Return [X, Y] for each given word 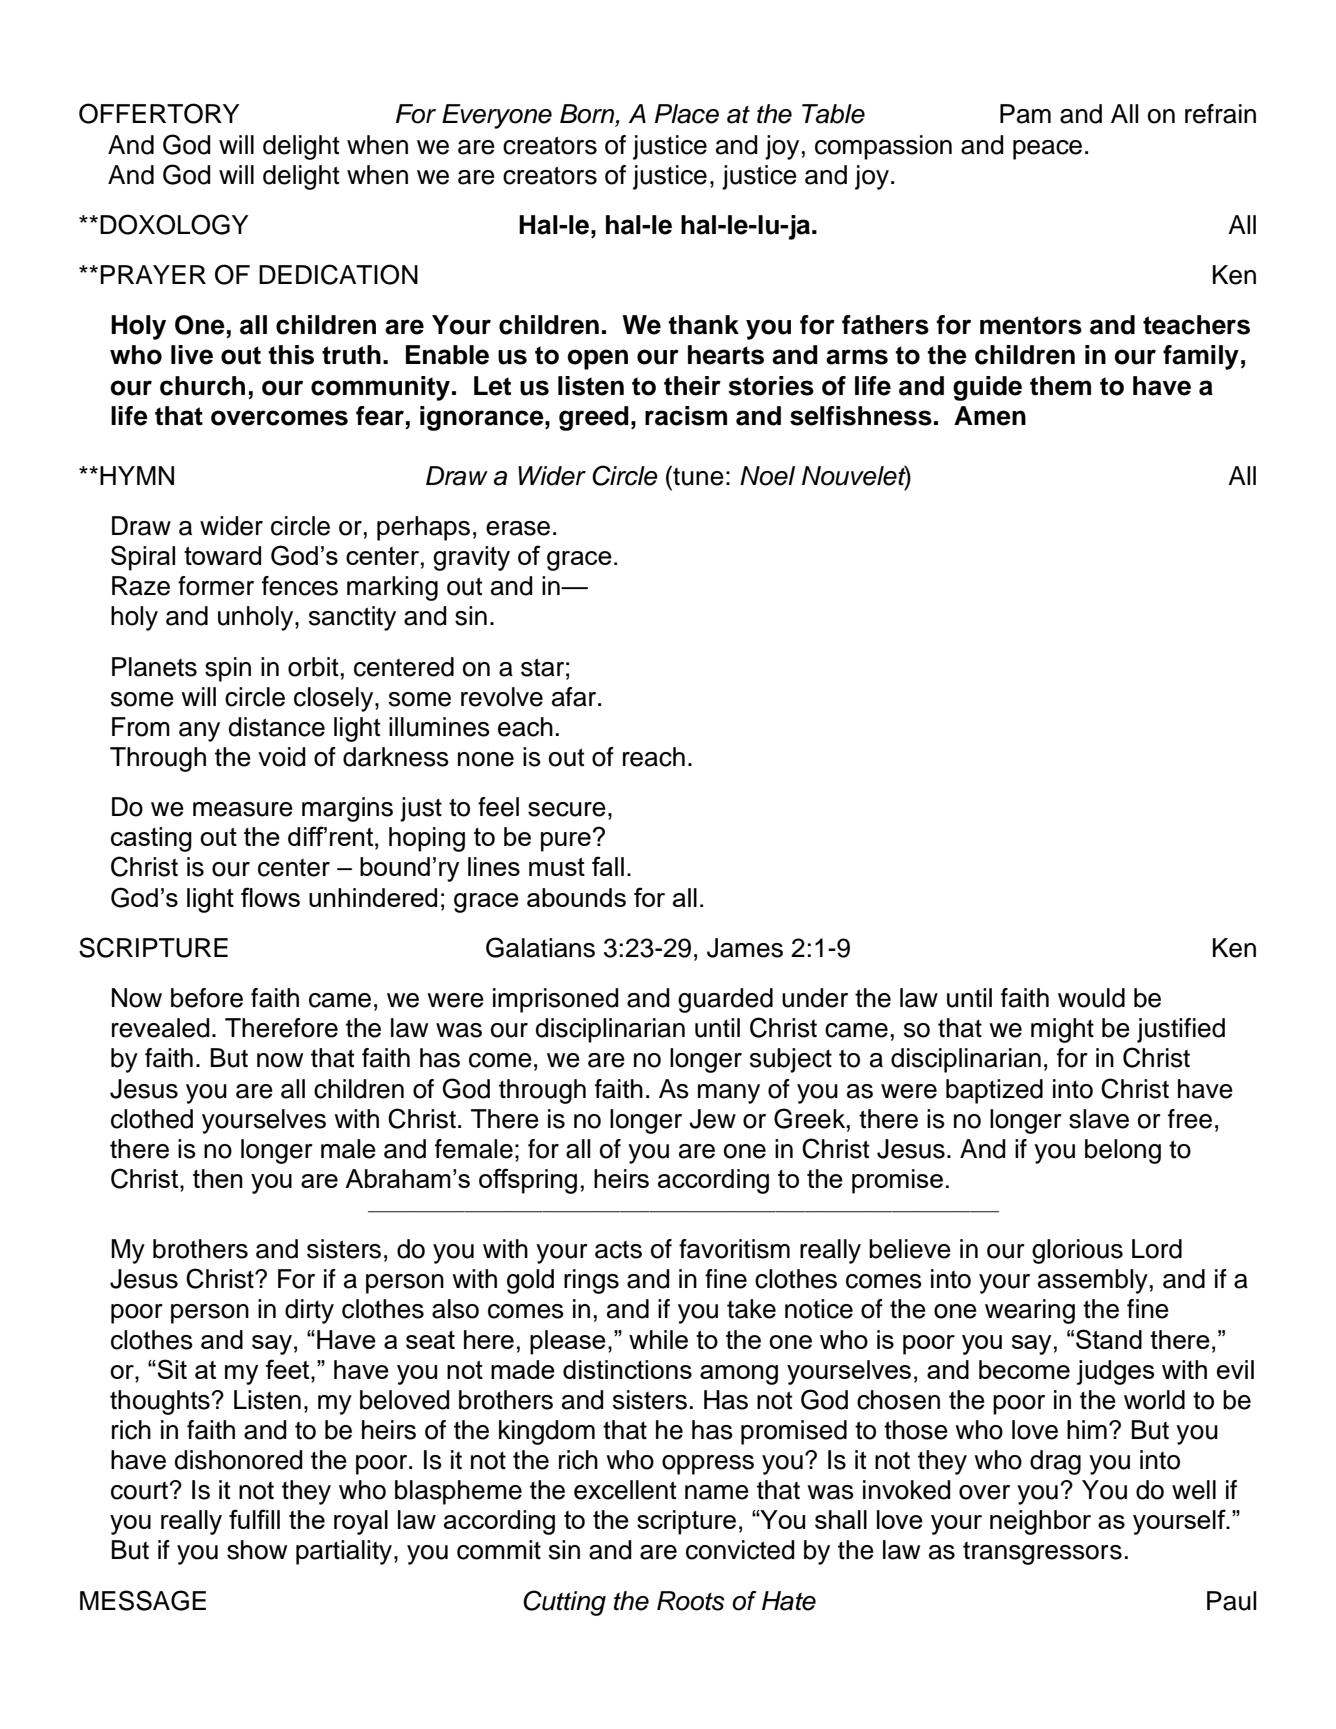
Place [687, 114]
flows [270, 897]
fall [608, 866]
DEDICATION [338, 274]
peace [1047, 150]
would [1091, 998]
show [257, 1550]
